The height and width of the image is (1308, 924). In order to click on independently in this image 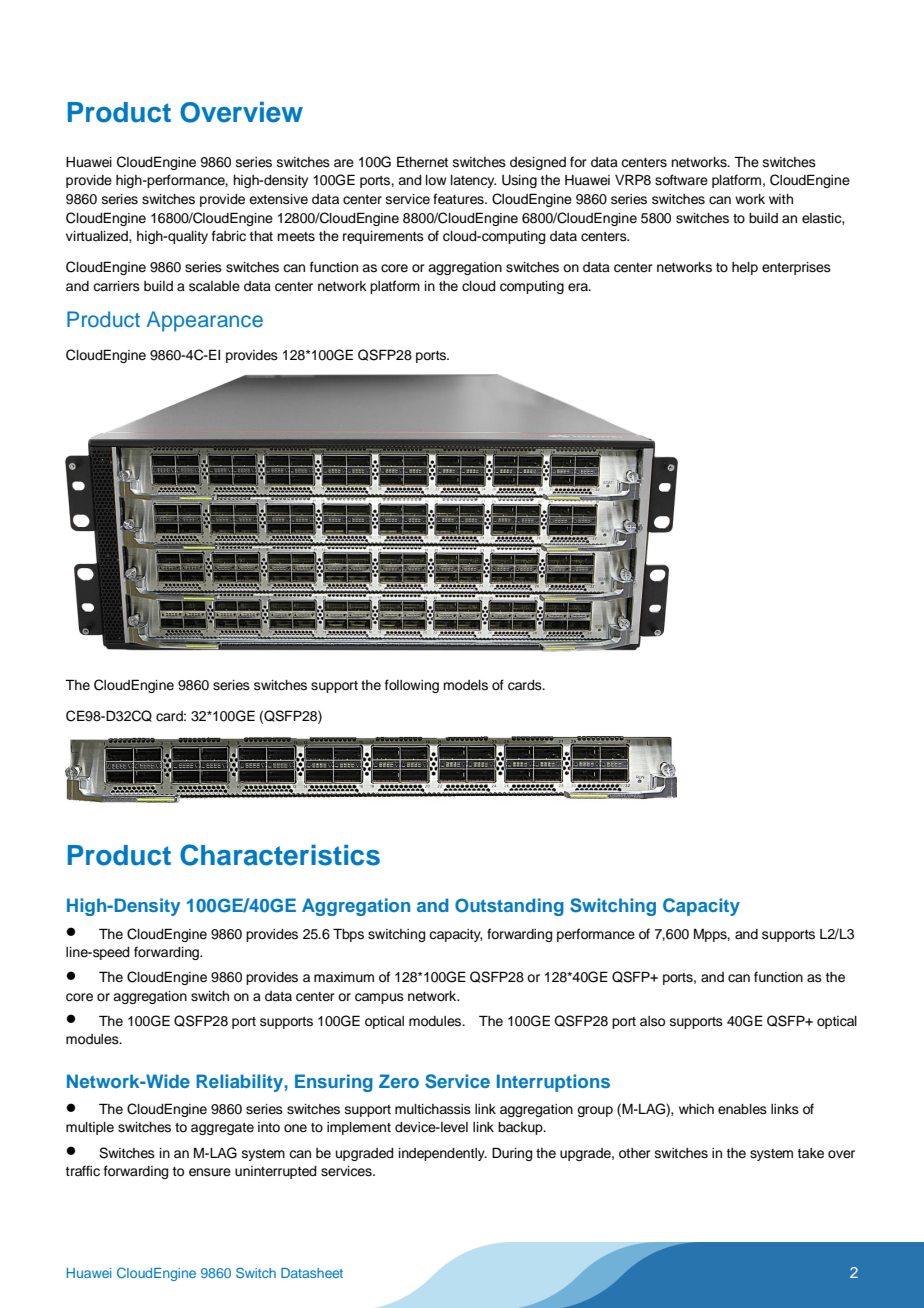, I will do `click(443, 1154)`.
